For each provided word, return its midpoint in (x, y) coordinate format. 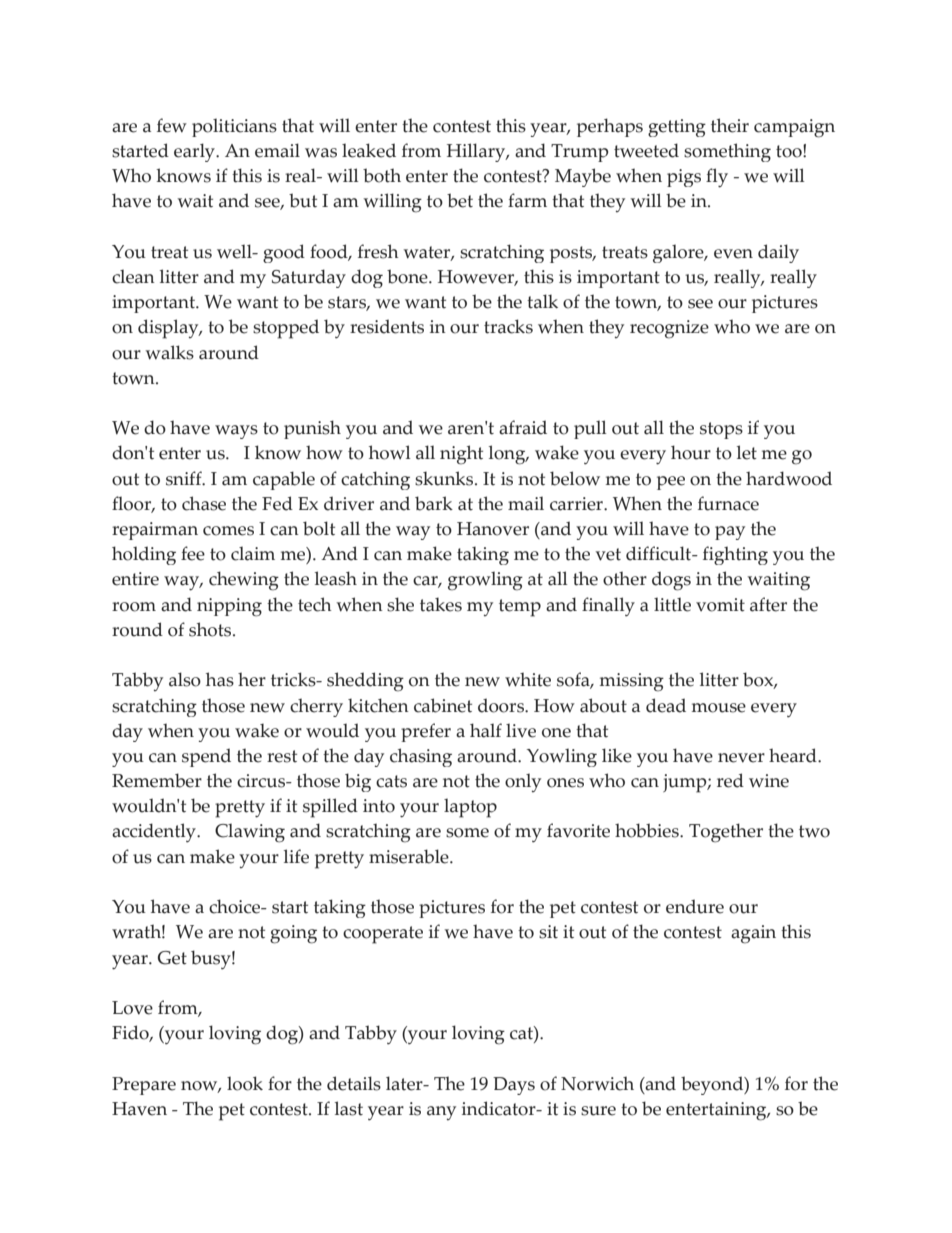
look (245, 1083)
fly (717, 178)
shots (211, 629)
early (195, 152)
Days (514, 1086)
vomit (720, 605)
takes (441, 604)
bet (460, 200)
